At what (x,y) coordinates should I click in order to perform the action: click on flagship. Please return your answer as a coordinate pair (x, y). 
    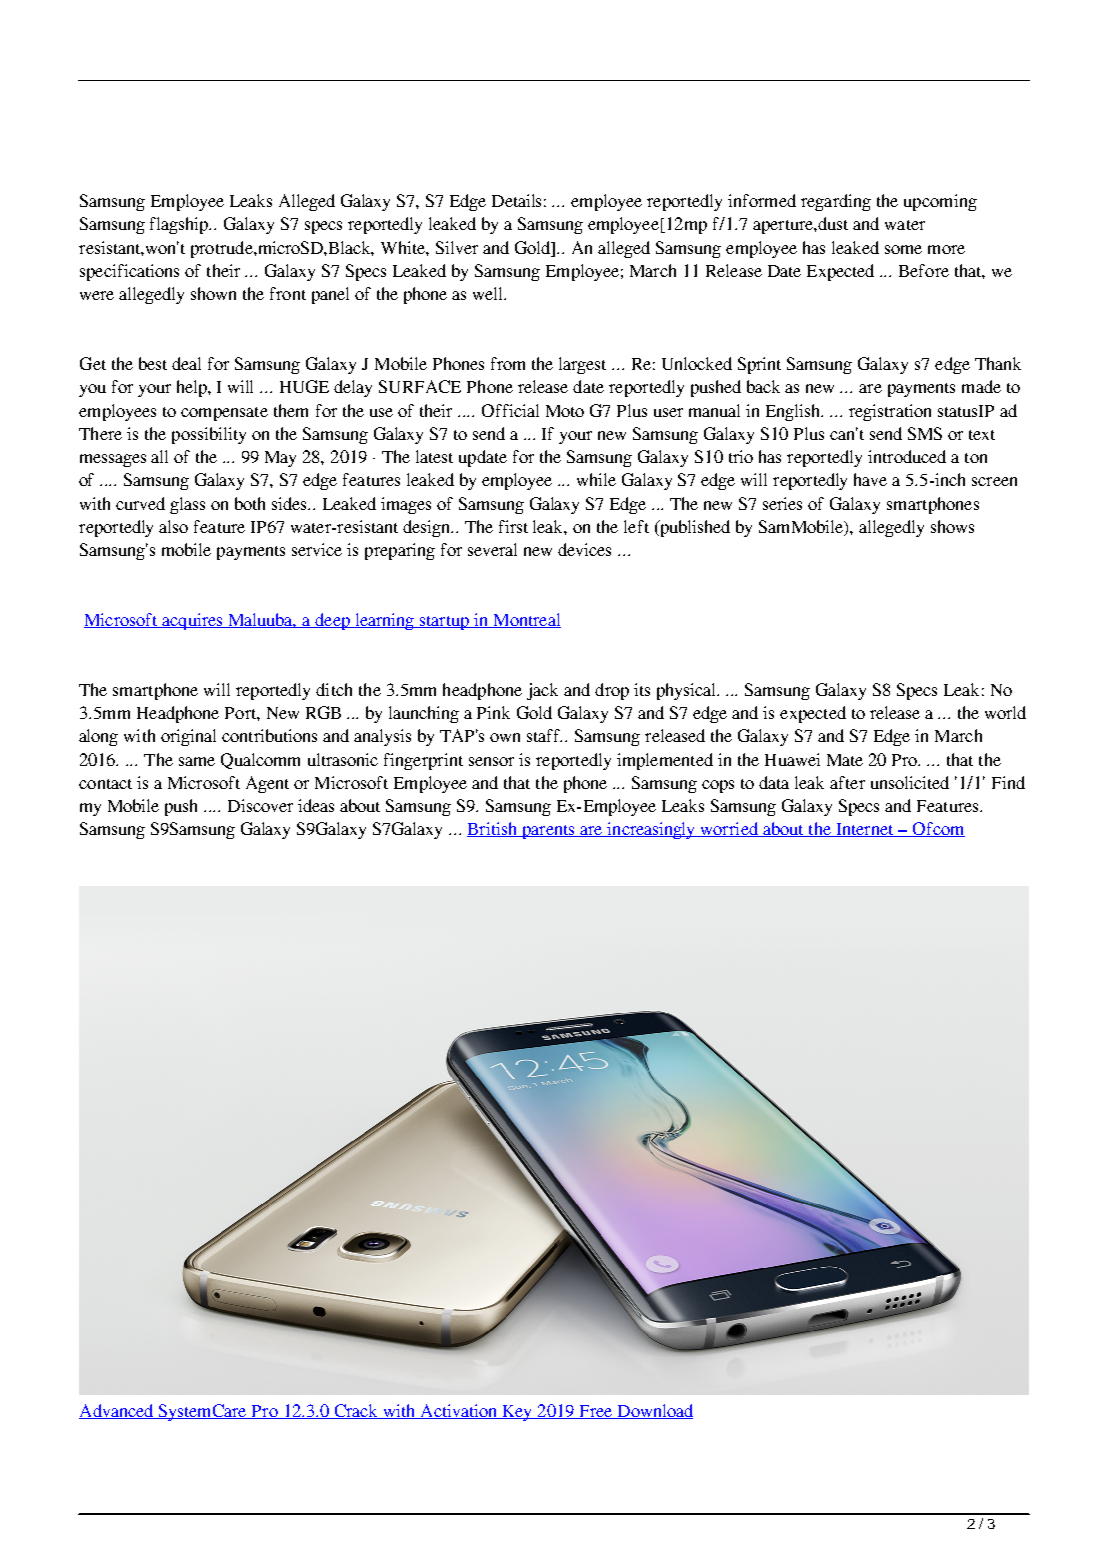
    Looking at the image, I should click on (180, 225).
